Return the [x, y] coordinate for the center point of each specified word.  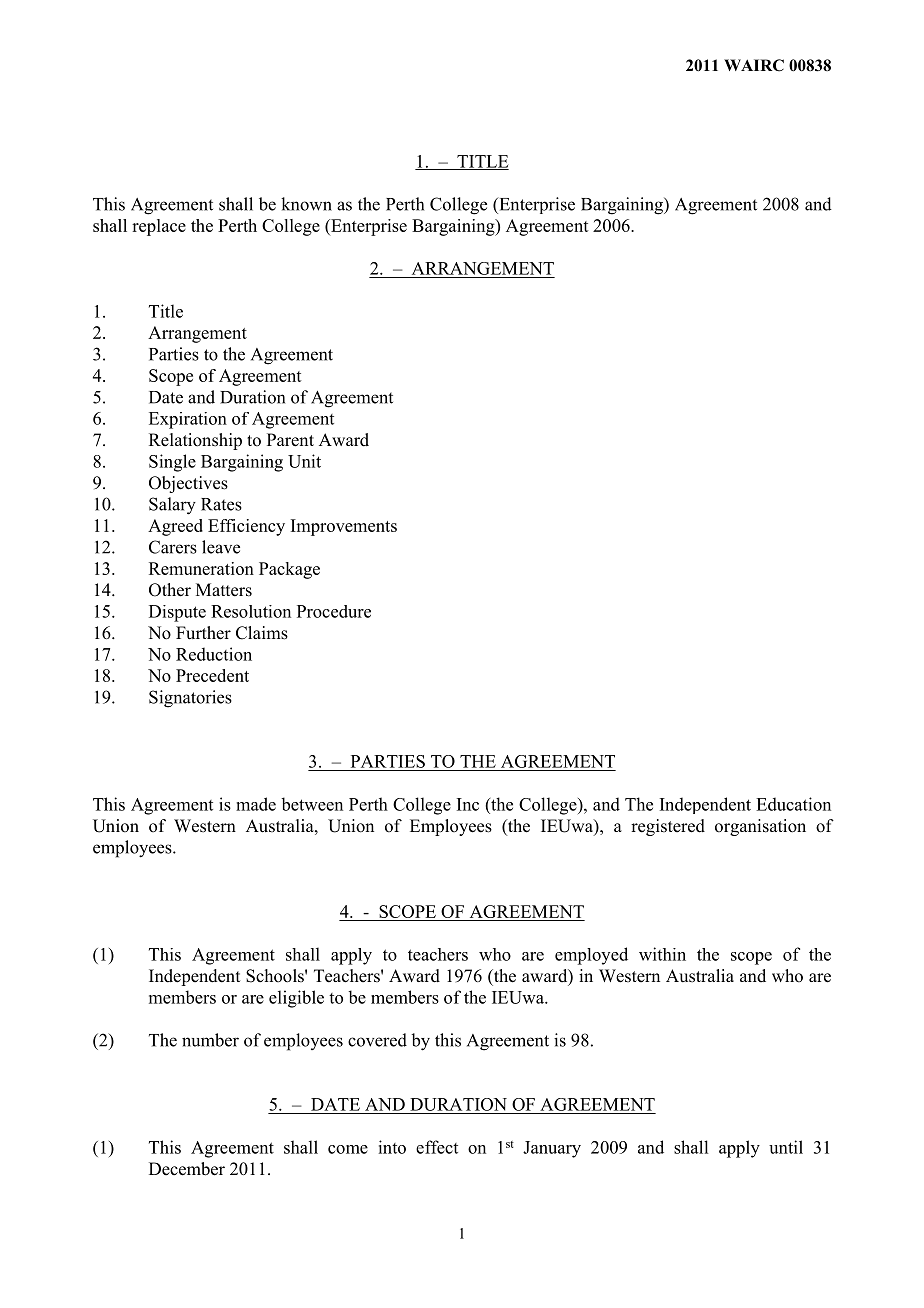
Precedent [212, 675]
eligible [296, 999]
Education [793, 804]
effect [437, 1147]
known [306, 204]
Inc [468, 804]
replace [159, 227]
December [187, 1169]
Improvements [344, 527]
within [662, 954]
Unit [304, 461]
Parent [290, 440]
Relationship [195, 441]
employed [591, 956]
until [786, 1147]
